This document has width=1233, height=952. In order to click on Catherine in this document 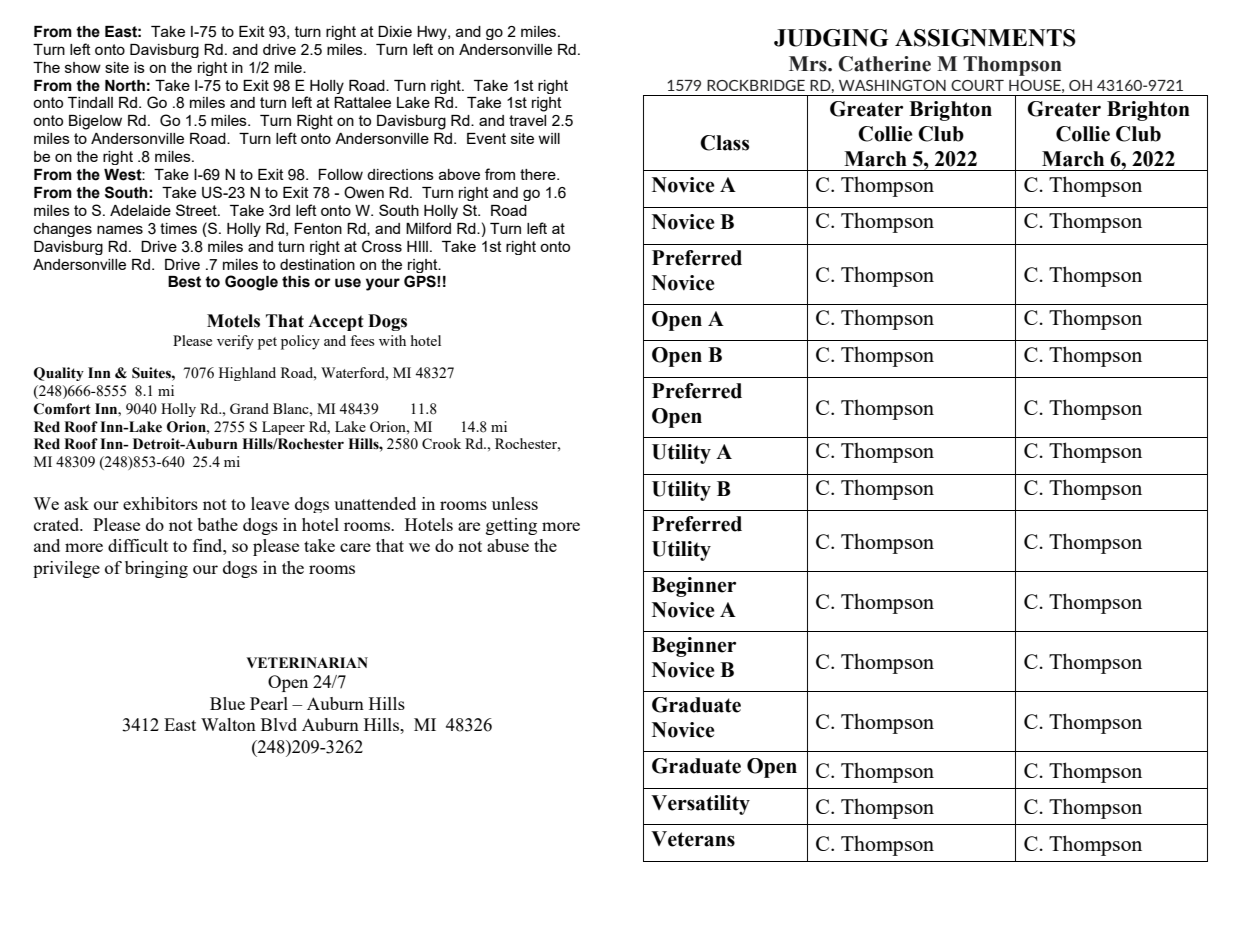, I will do `click(884, 64)`.
